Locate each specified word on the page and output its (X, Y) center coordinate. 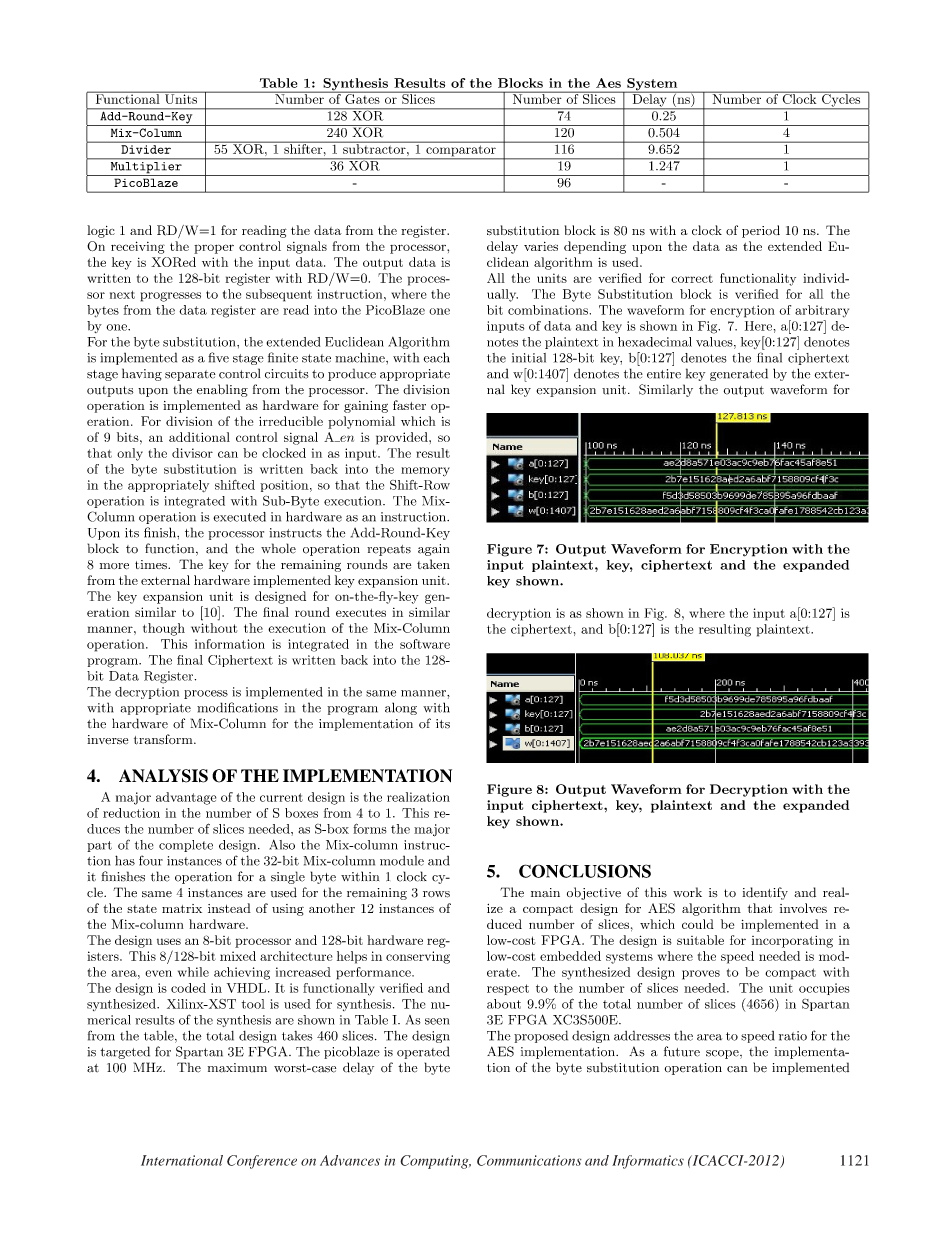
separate (190, 375)
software (425, 644)
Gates (362, 98)
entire (664, 374)
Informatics (648, 1162)
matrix (182, 908)
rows (436, 894)
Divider (146, 149)
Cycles (841, 100)
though (164, 629)
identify (765, 893)
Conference (262, 1162)
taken (433, 564)
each (437, 357)
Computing (435, 1162)
